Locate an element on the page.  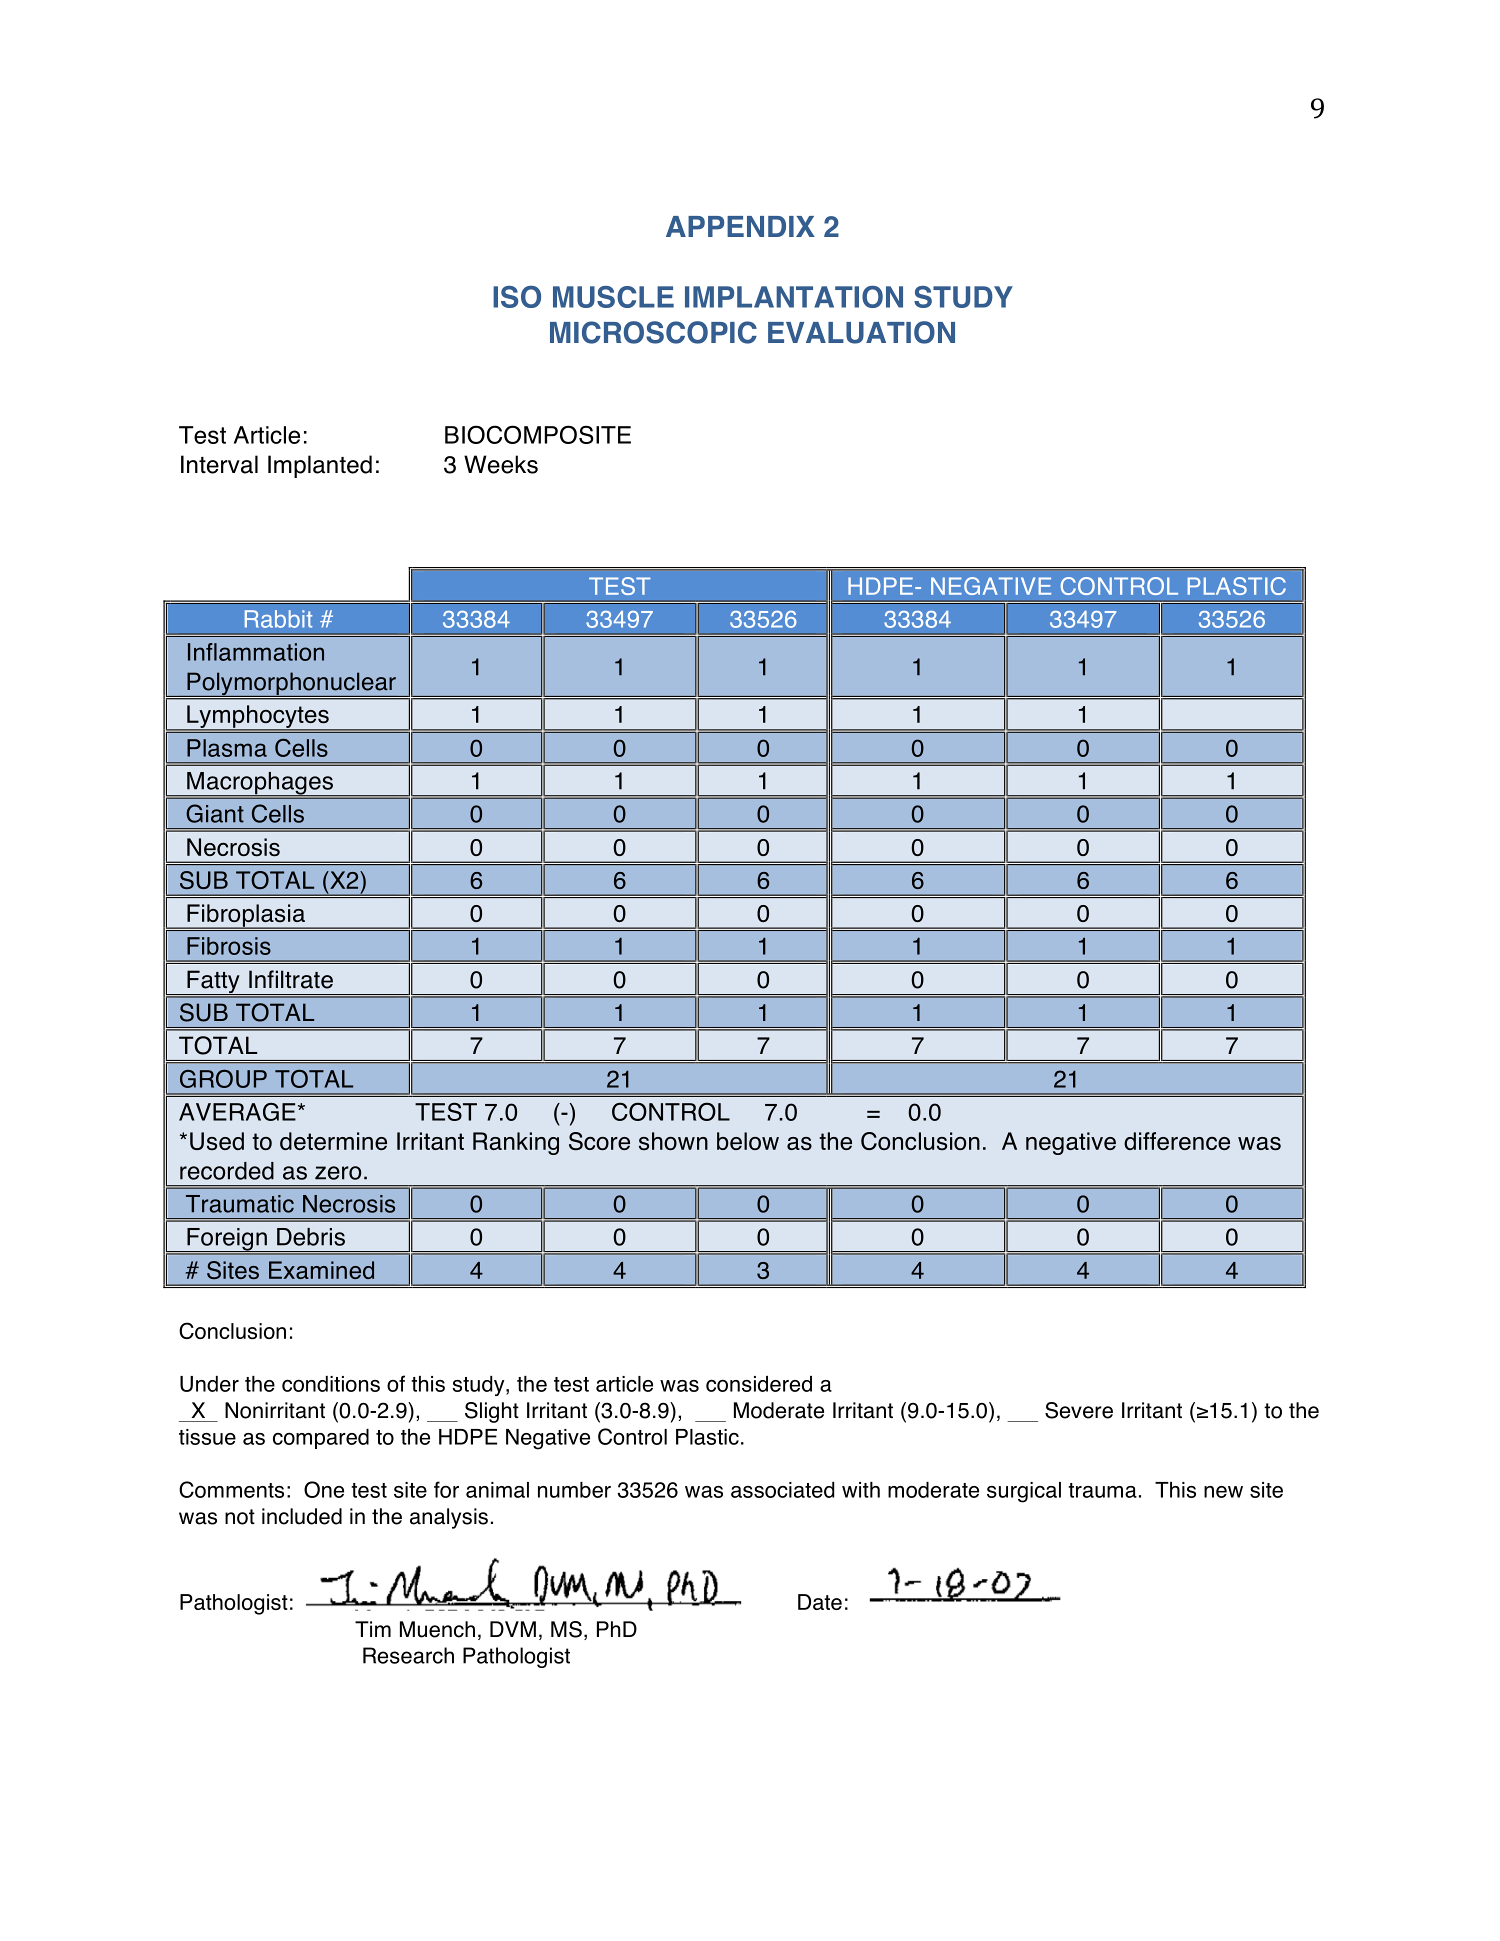
below is located at coordinates (748, 1141).
